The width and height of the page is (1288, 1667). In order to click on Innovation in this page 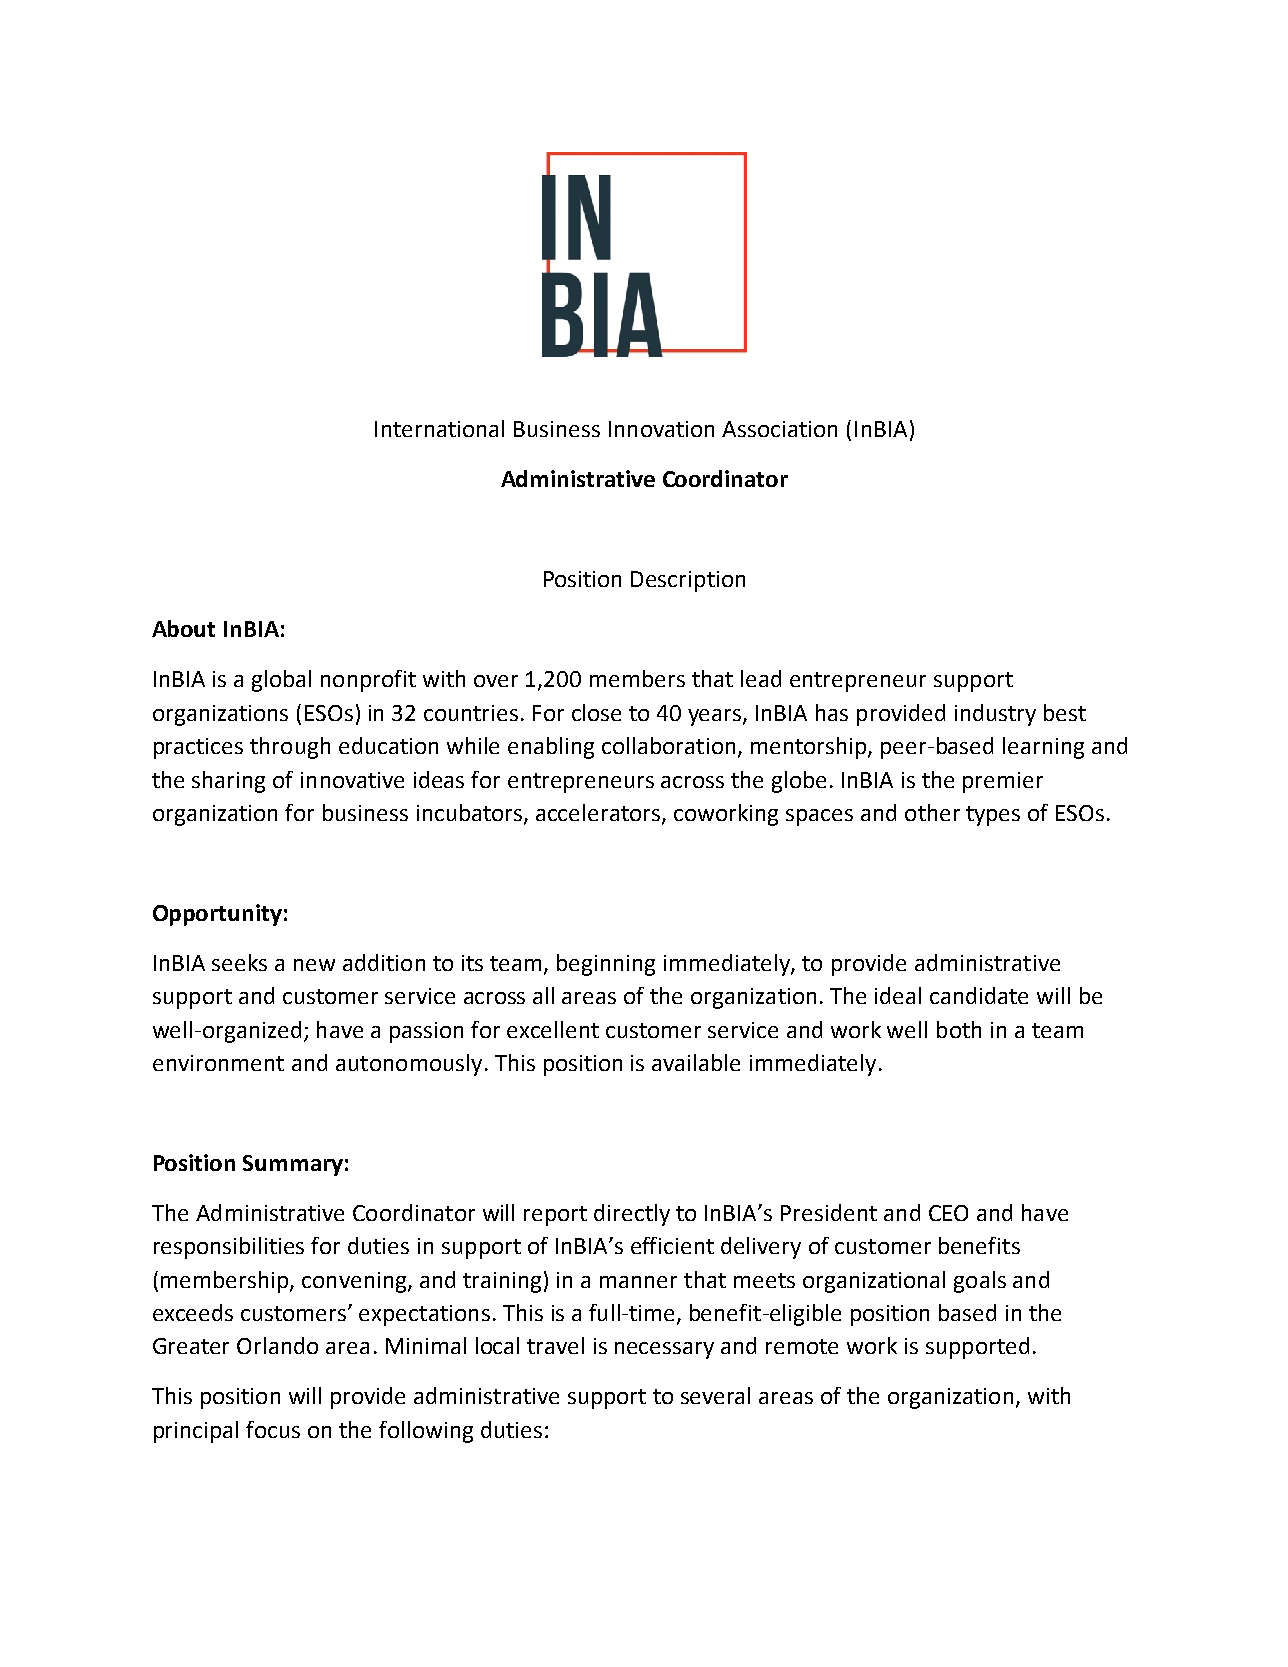, I will do `click(661, 429)`.
